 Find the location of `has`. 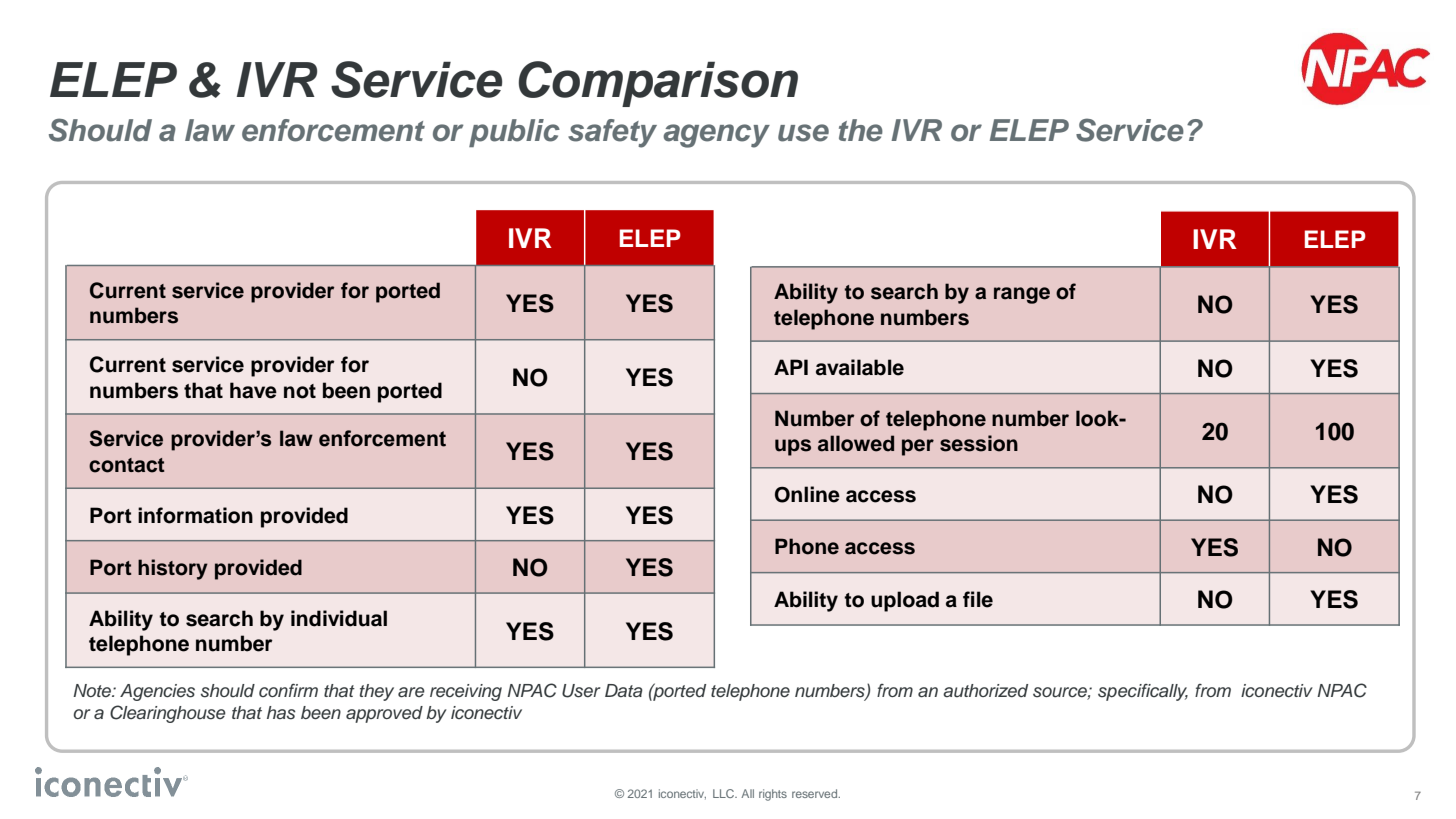

has is located at coordinates (281, 713).
